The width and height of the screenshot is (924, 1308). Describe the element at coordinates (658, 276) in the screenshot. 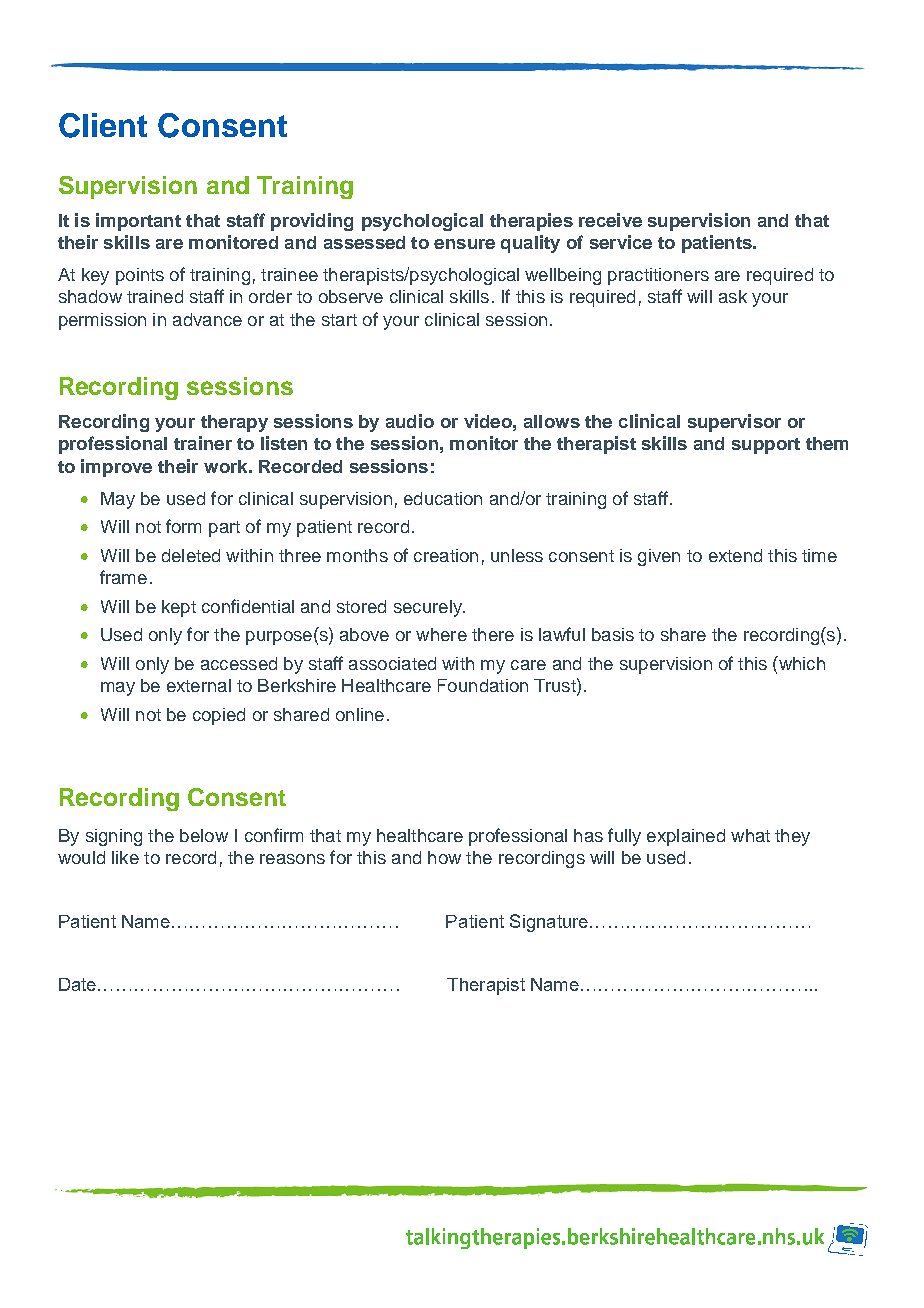

I see `practitioners` at that location.
